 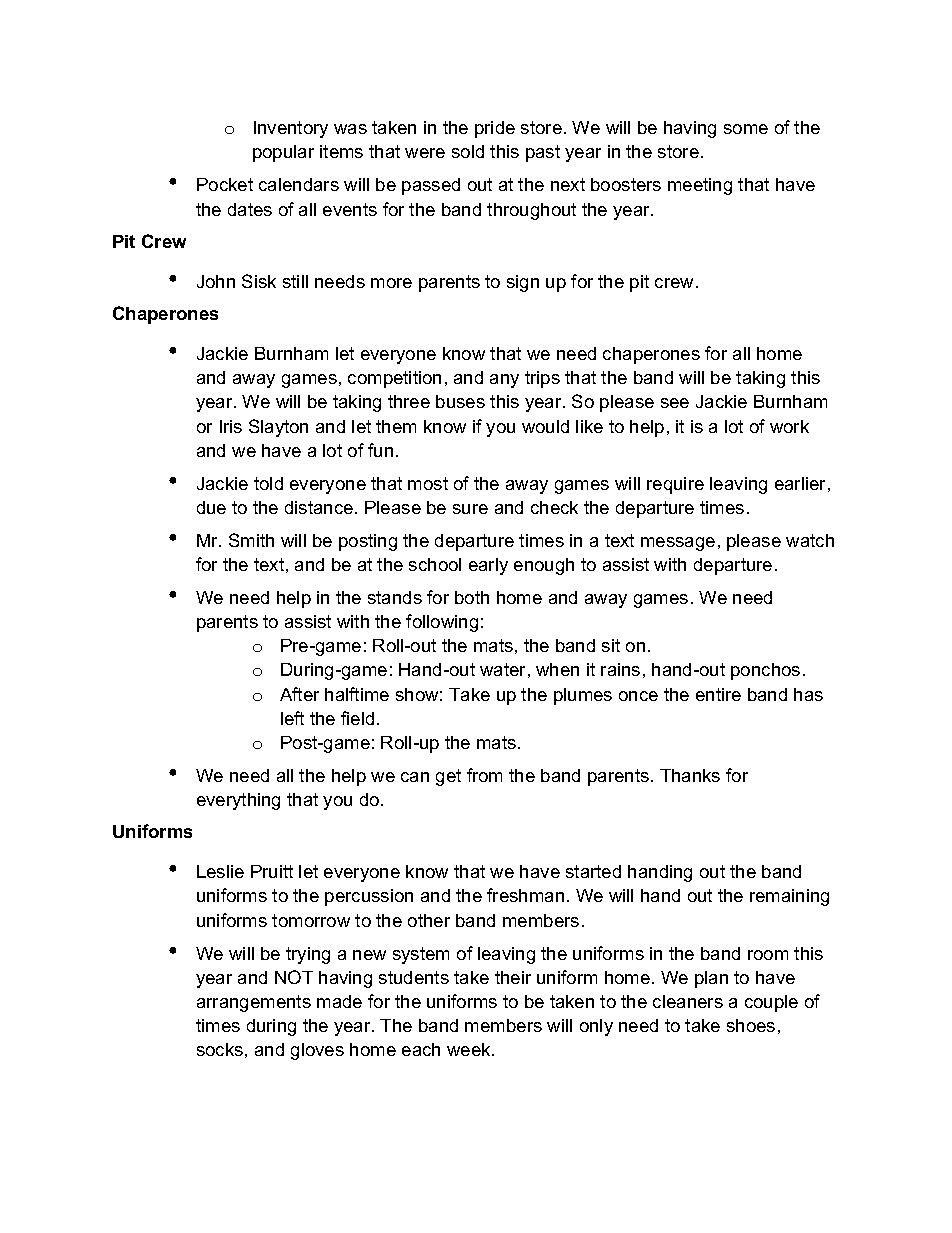 I want to click on arrangements, so click(x=254, y=1003).
